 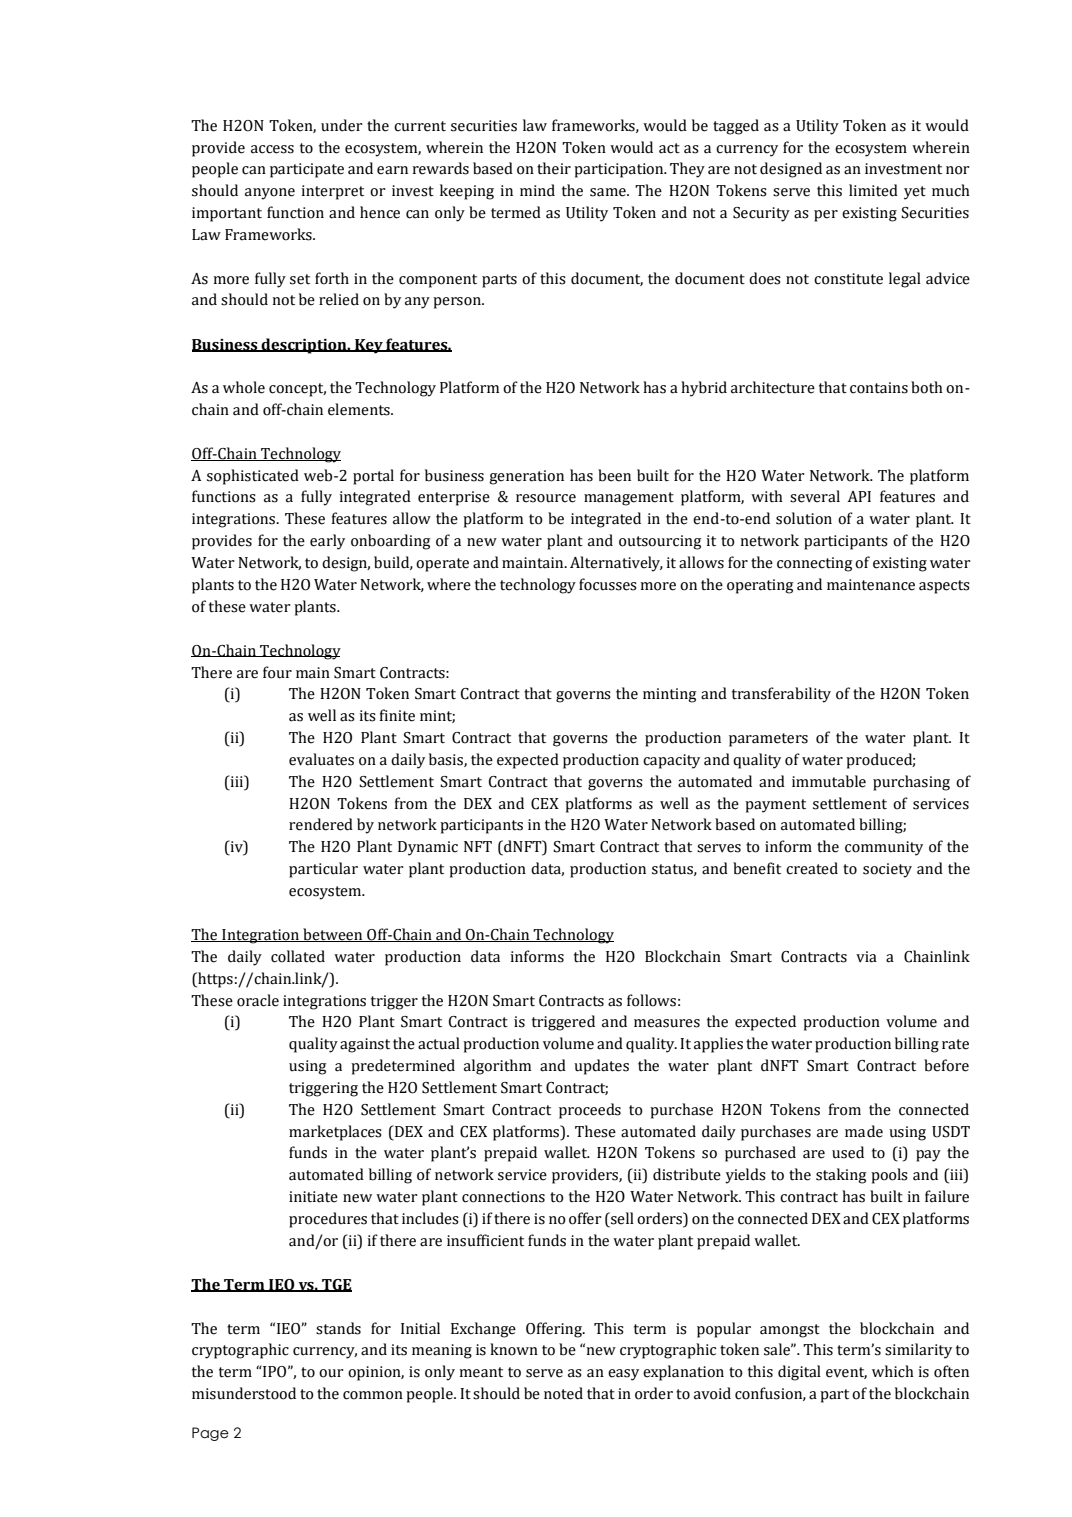 I want to click on proceeds, so click(x=590, y=1111).
